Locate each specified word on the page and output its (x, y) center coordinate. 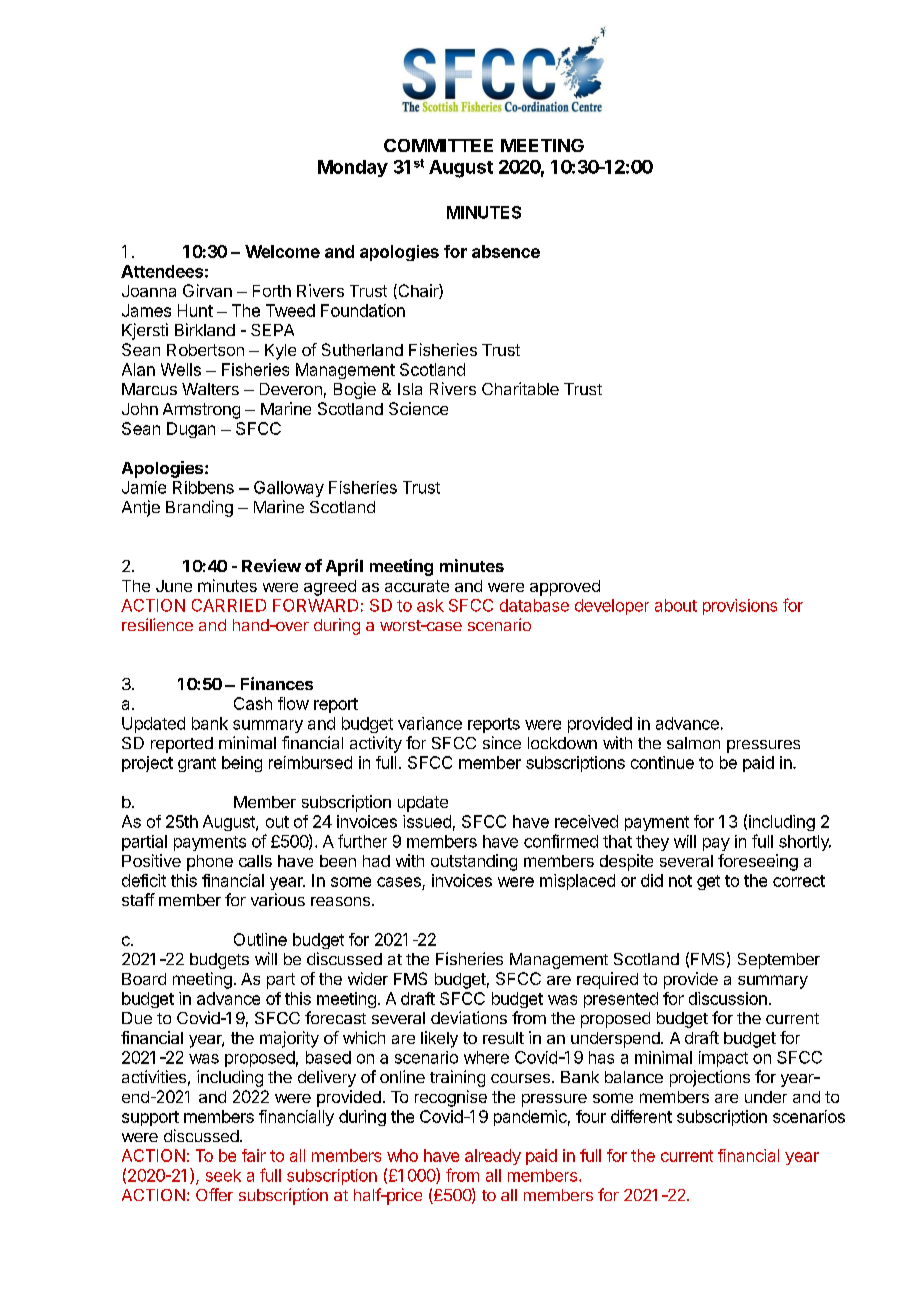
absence (506, 251)
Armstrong (201, 411)
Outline (260, 939)
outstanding (474, 862)
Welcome (282, 251)
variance (430, 723)
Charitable (520, 388)
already (493, 1157)
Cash (253, 703)
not (680, 881)
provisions (740, 607)
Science (418, 408)
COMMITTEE (438, 145)
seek (223, 1175)
